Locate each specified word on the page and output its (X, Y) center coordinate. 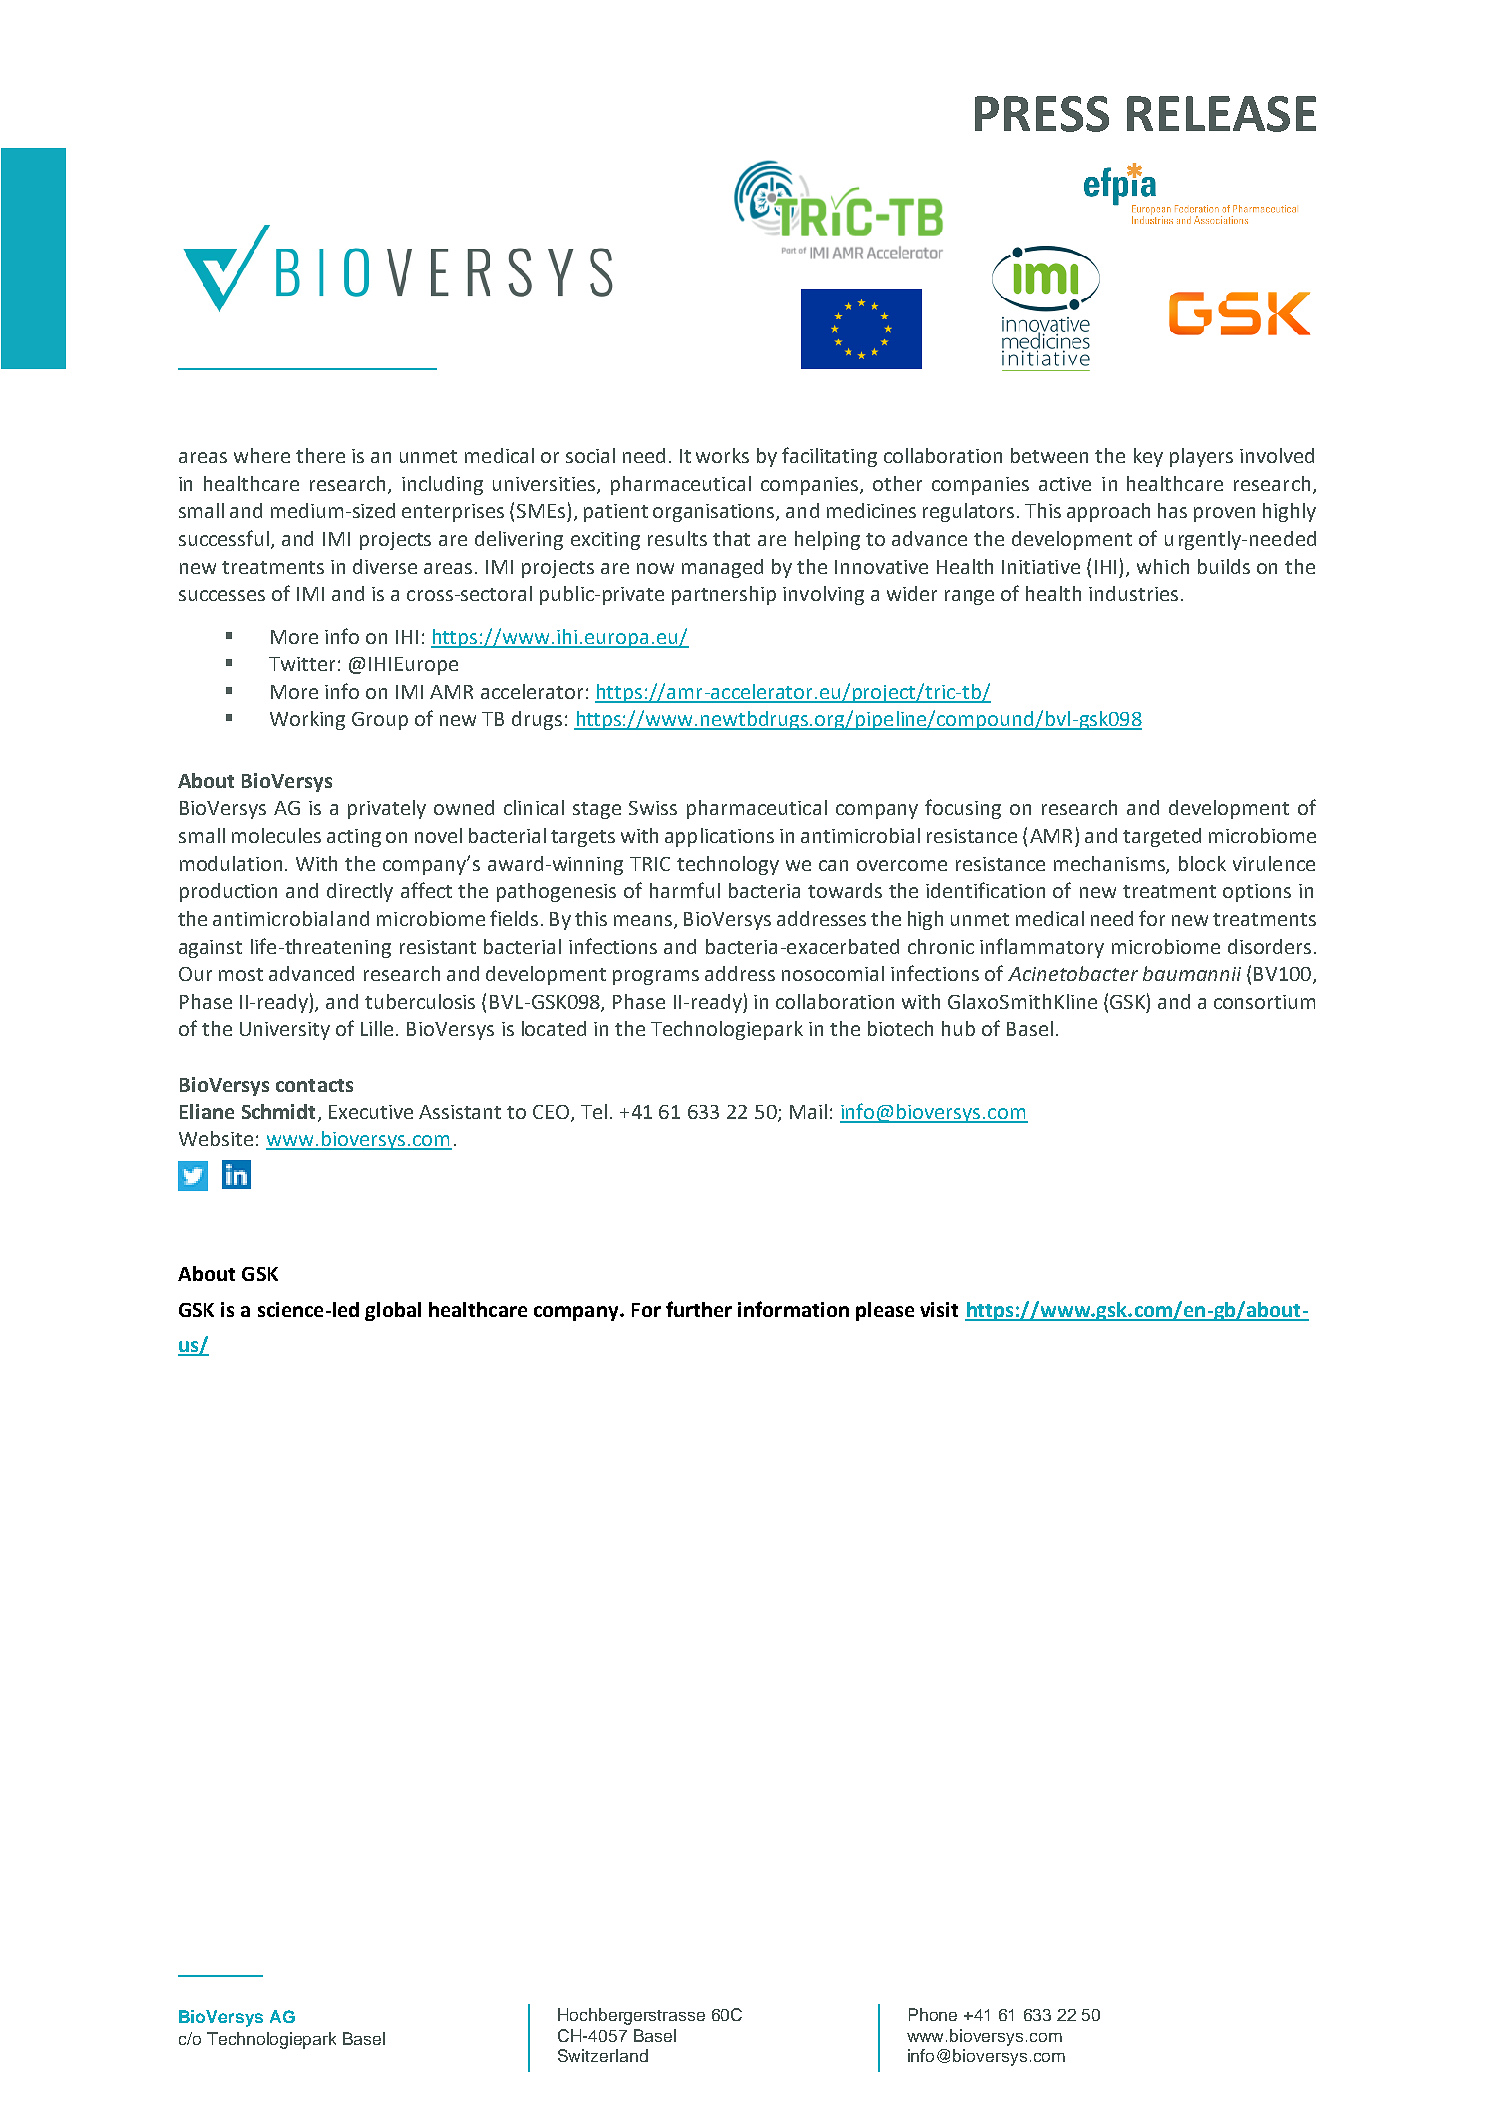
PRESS (1042, 114)
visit (939, 1309)
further (699, 1309)
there (320, 455)
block (1202, 863)
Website (216, 1138)
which (1163, 566)
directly (360, 892)
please (885, 1311)
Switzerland (603, 2055)
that (731, 538)
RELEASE (1221, 114)
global (393, 1311)
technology (728, 865)
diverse (385, 566)
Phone (933, 2014)
